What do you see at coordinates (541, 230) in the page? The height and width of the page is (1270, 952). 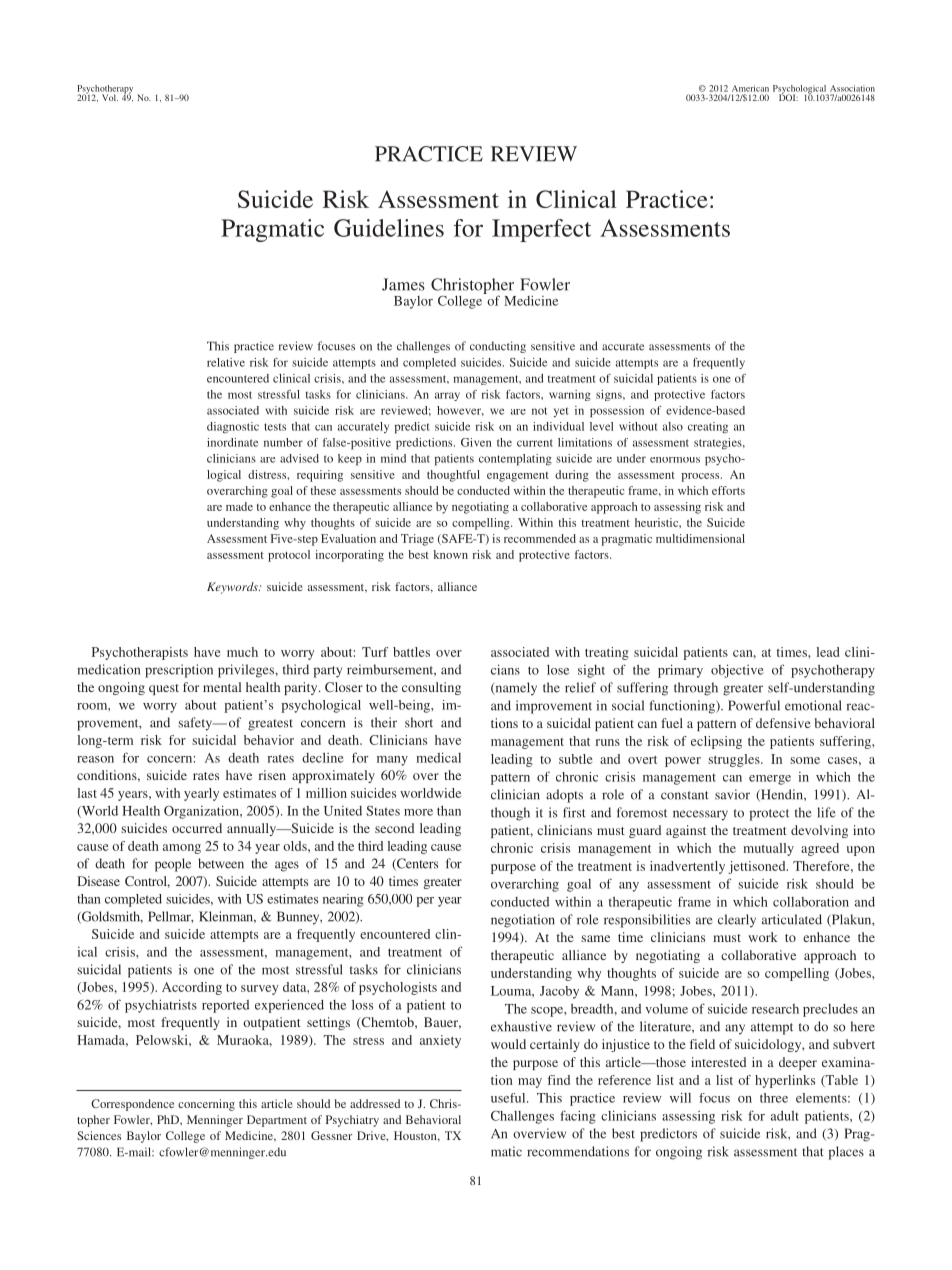 I see `Imperfect` at bounding box center [541, 230].
